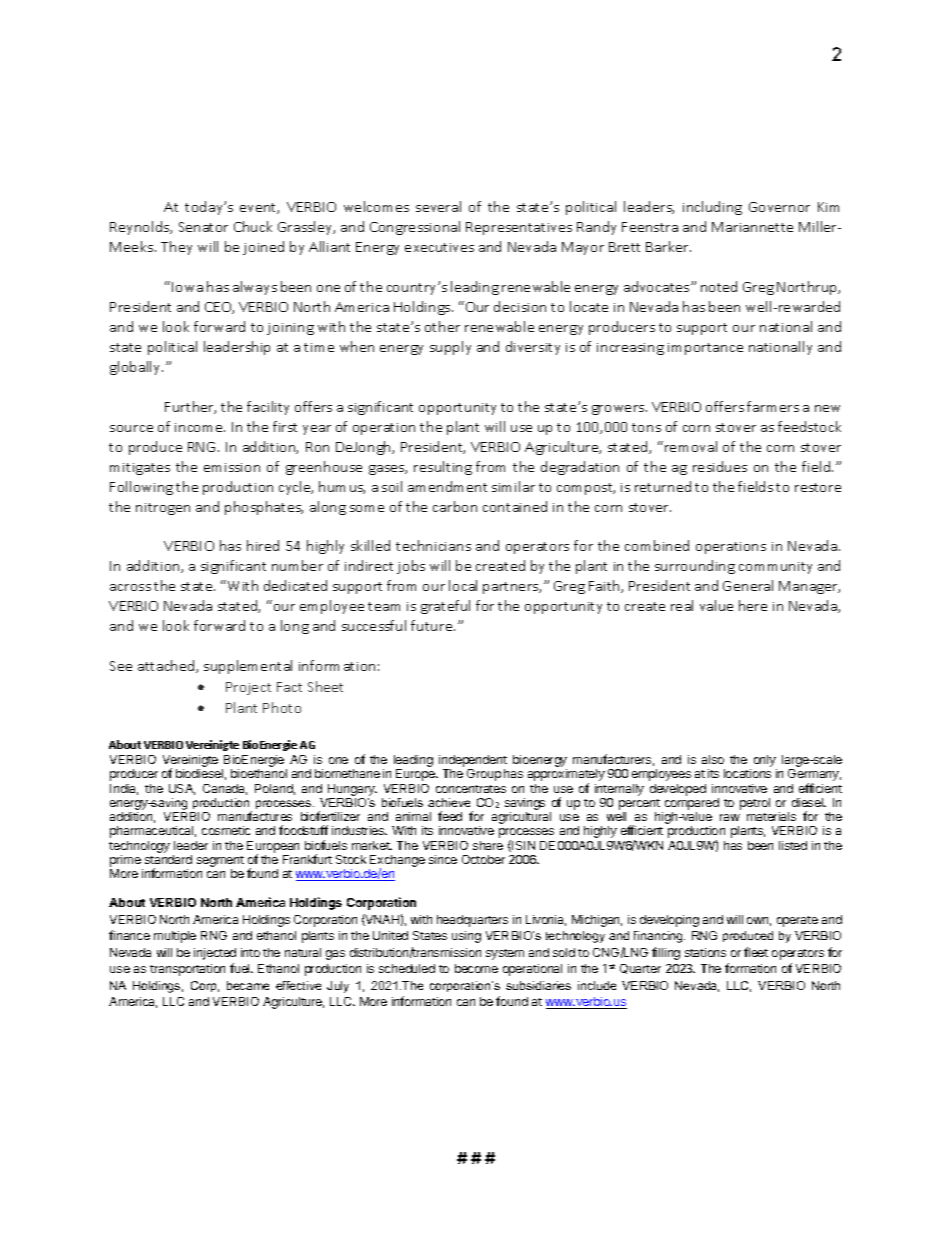 This document has width=952, height=1233. What do you see at coordinates (473, 762) in the document?
I see `independent` at bounding box center [473, 762].
